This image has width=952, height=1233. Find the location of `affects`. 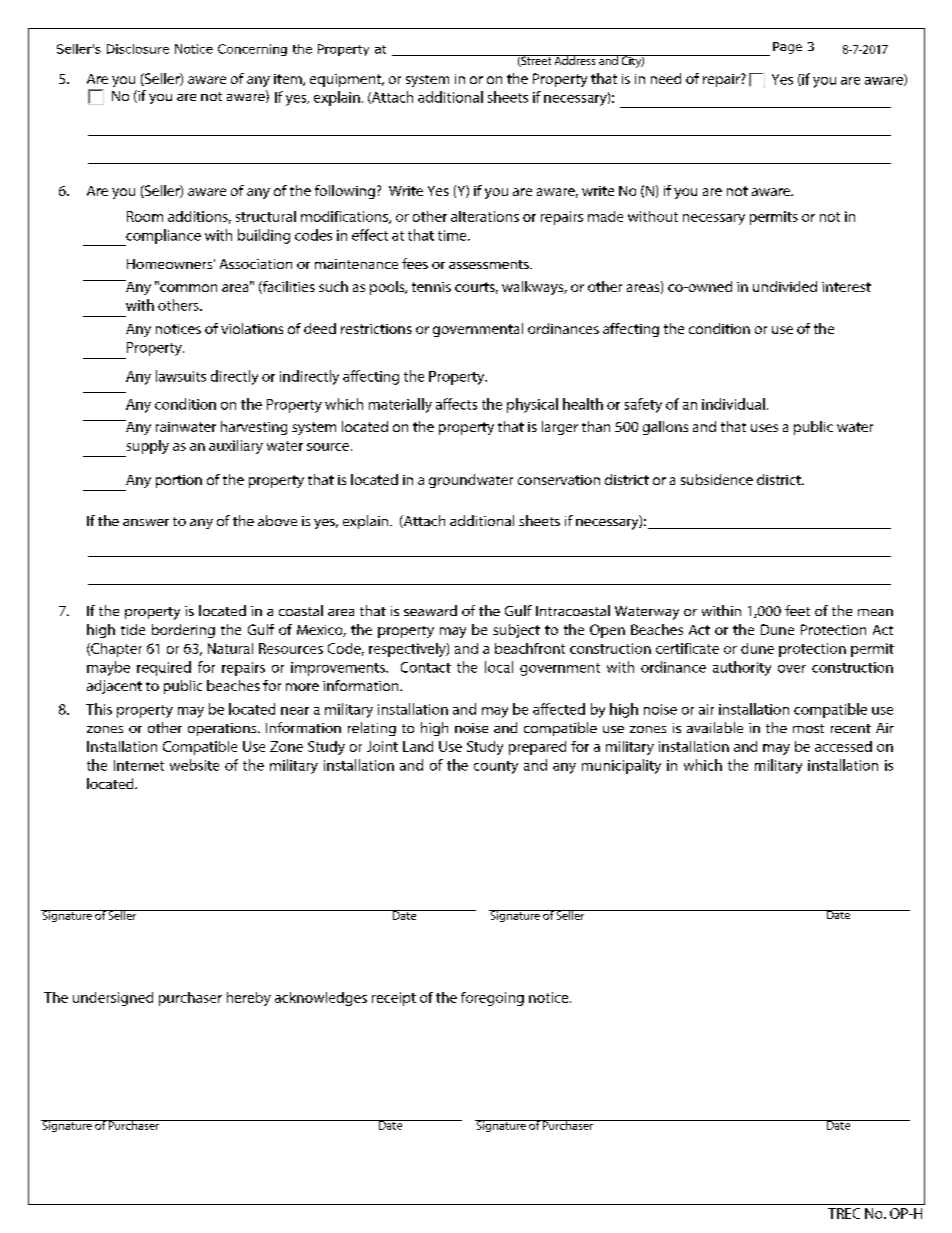

affects is located at coordinates (456, 404).
